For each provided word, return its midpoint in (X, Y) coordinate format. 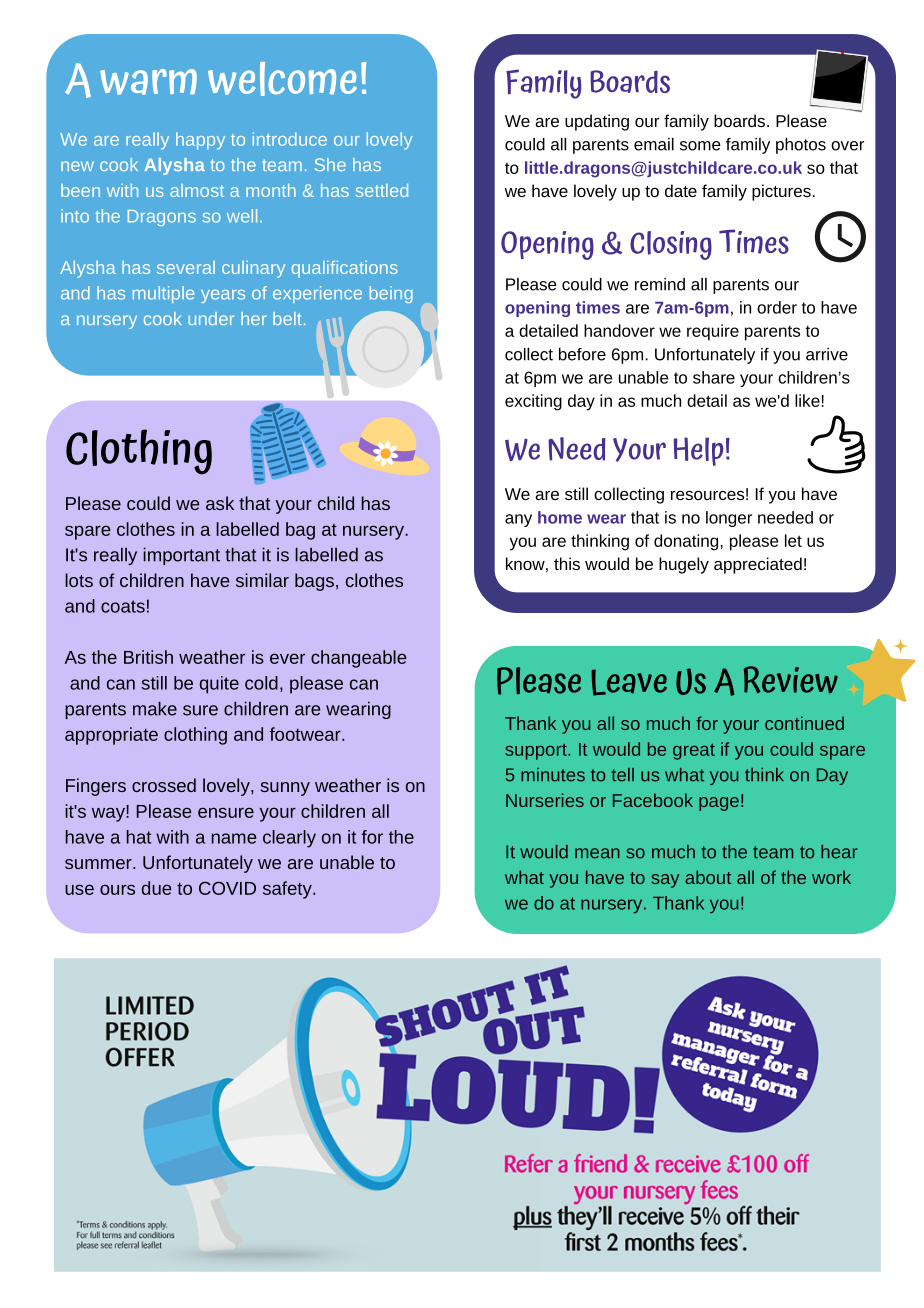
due (157, 888)
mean (597, 853)
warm (148, 82)
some (700, 146)
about (708, 877)
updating (597, 122)
